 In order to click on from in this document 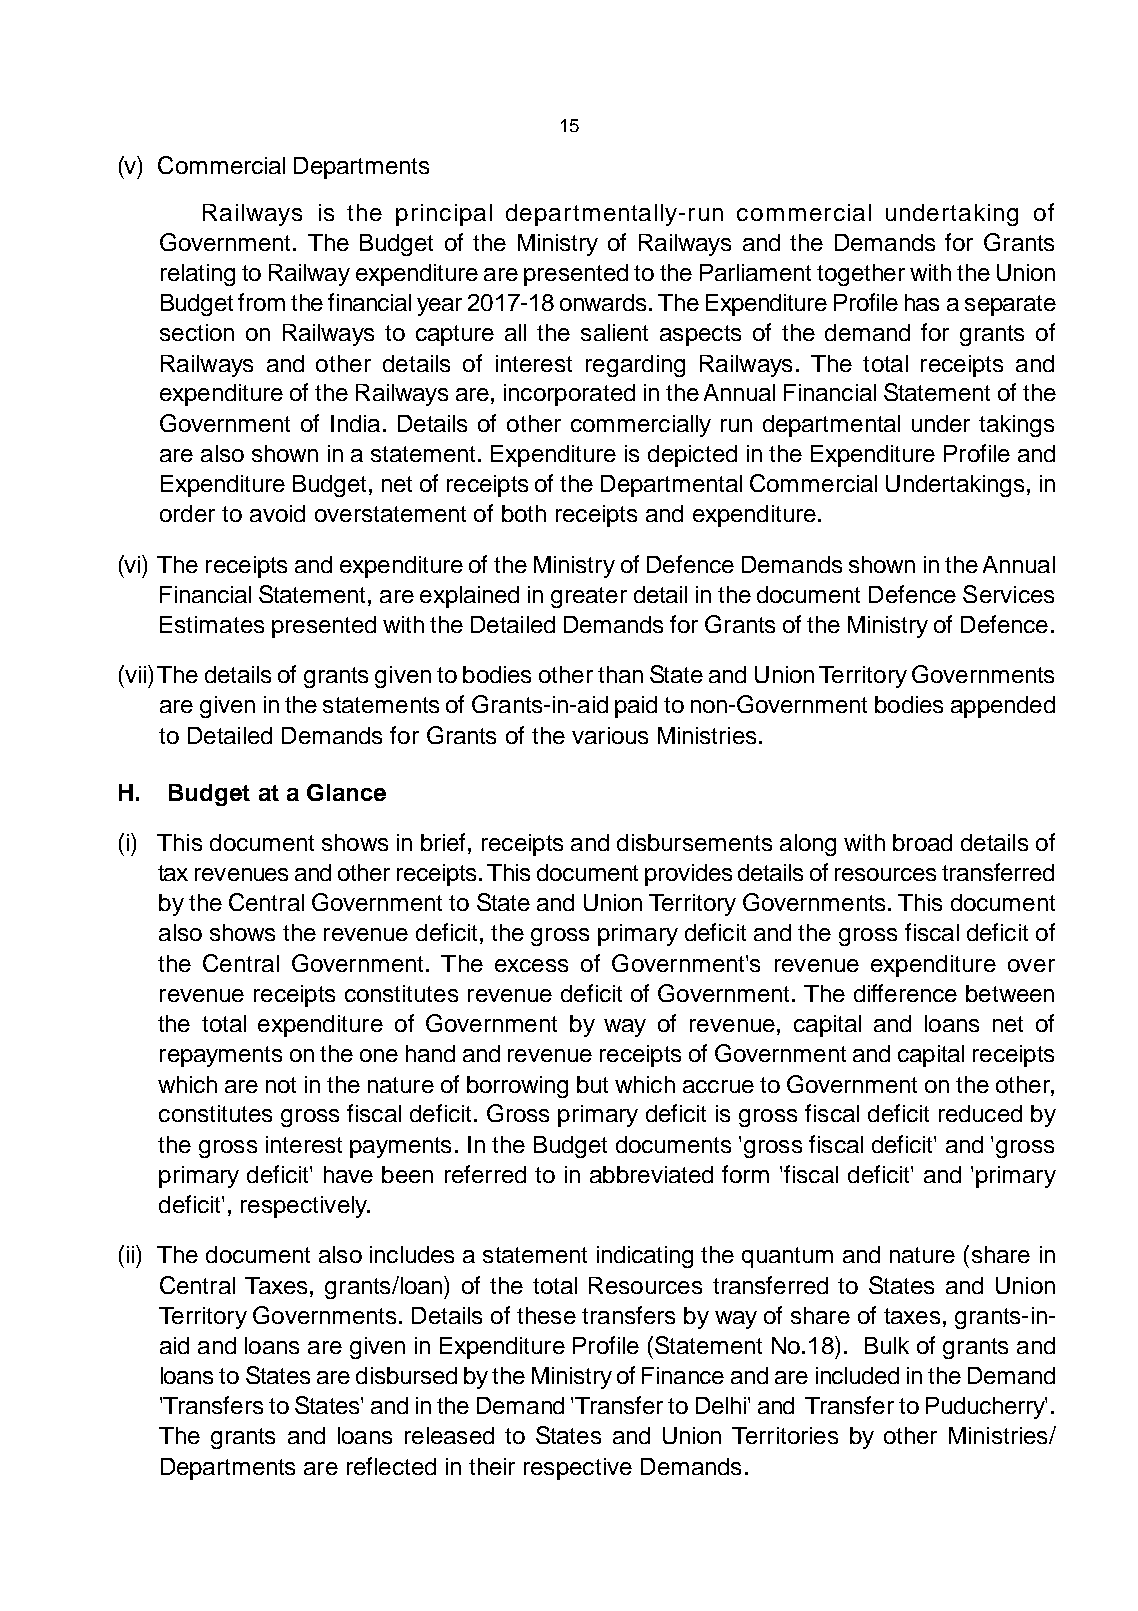, I will do `click(261, 302)`.
